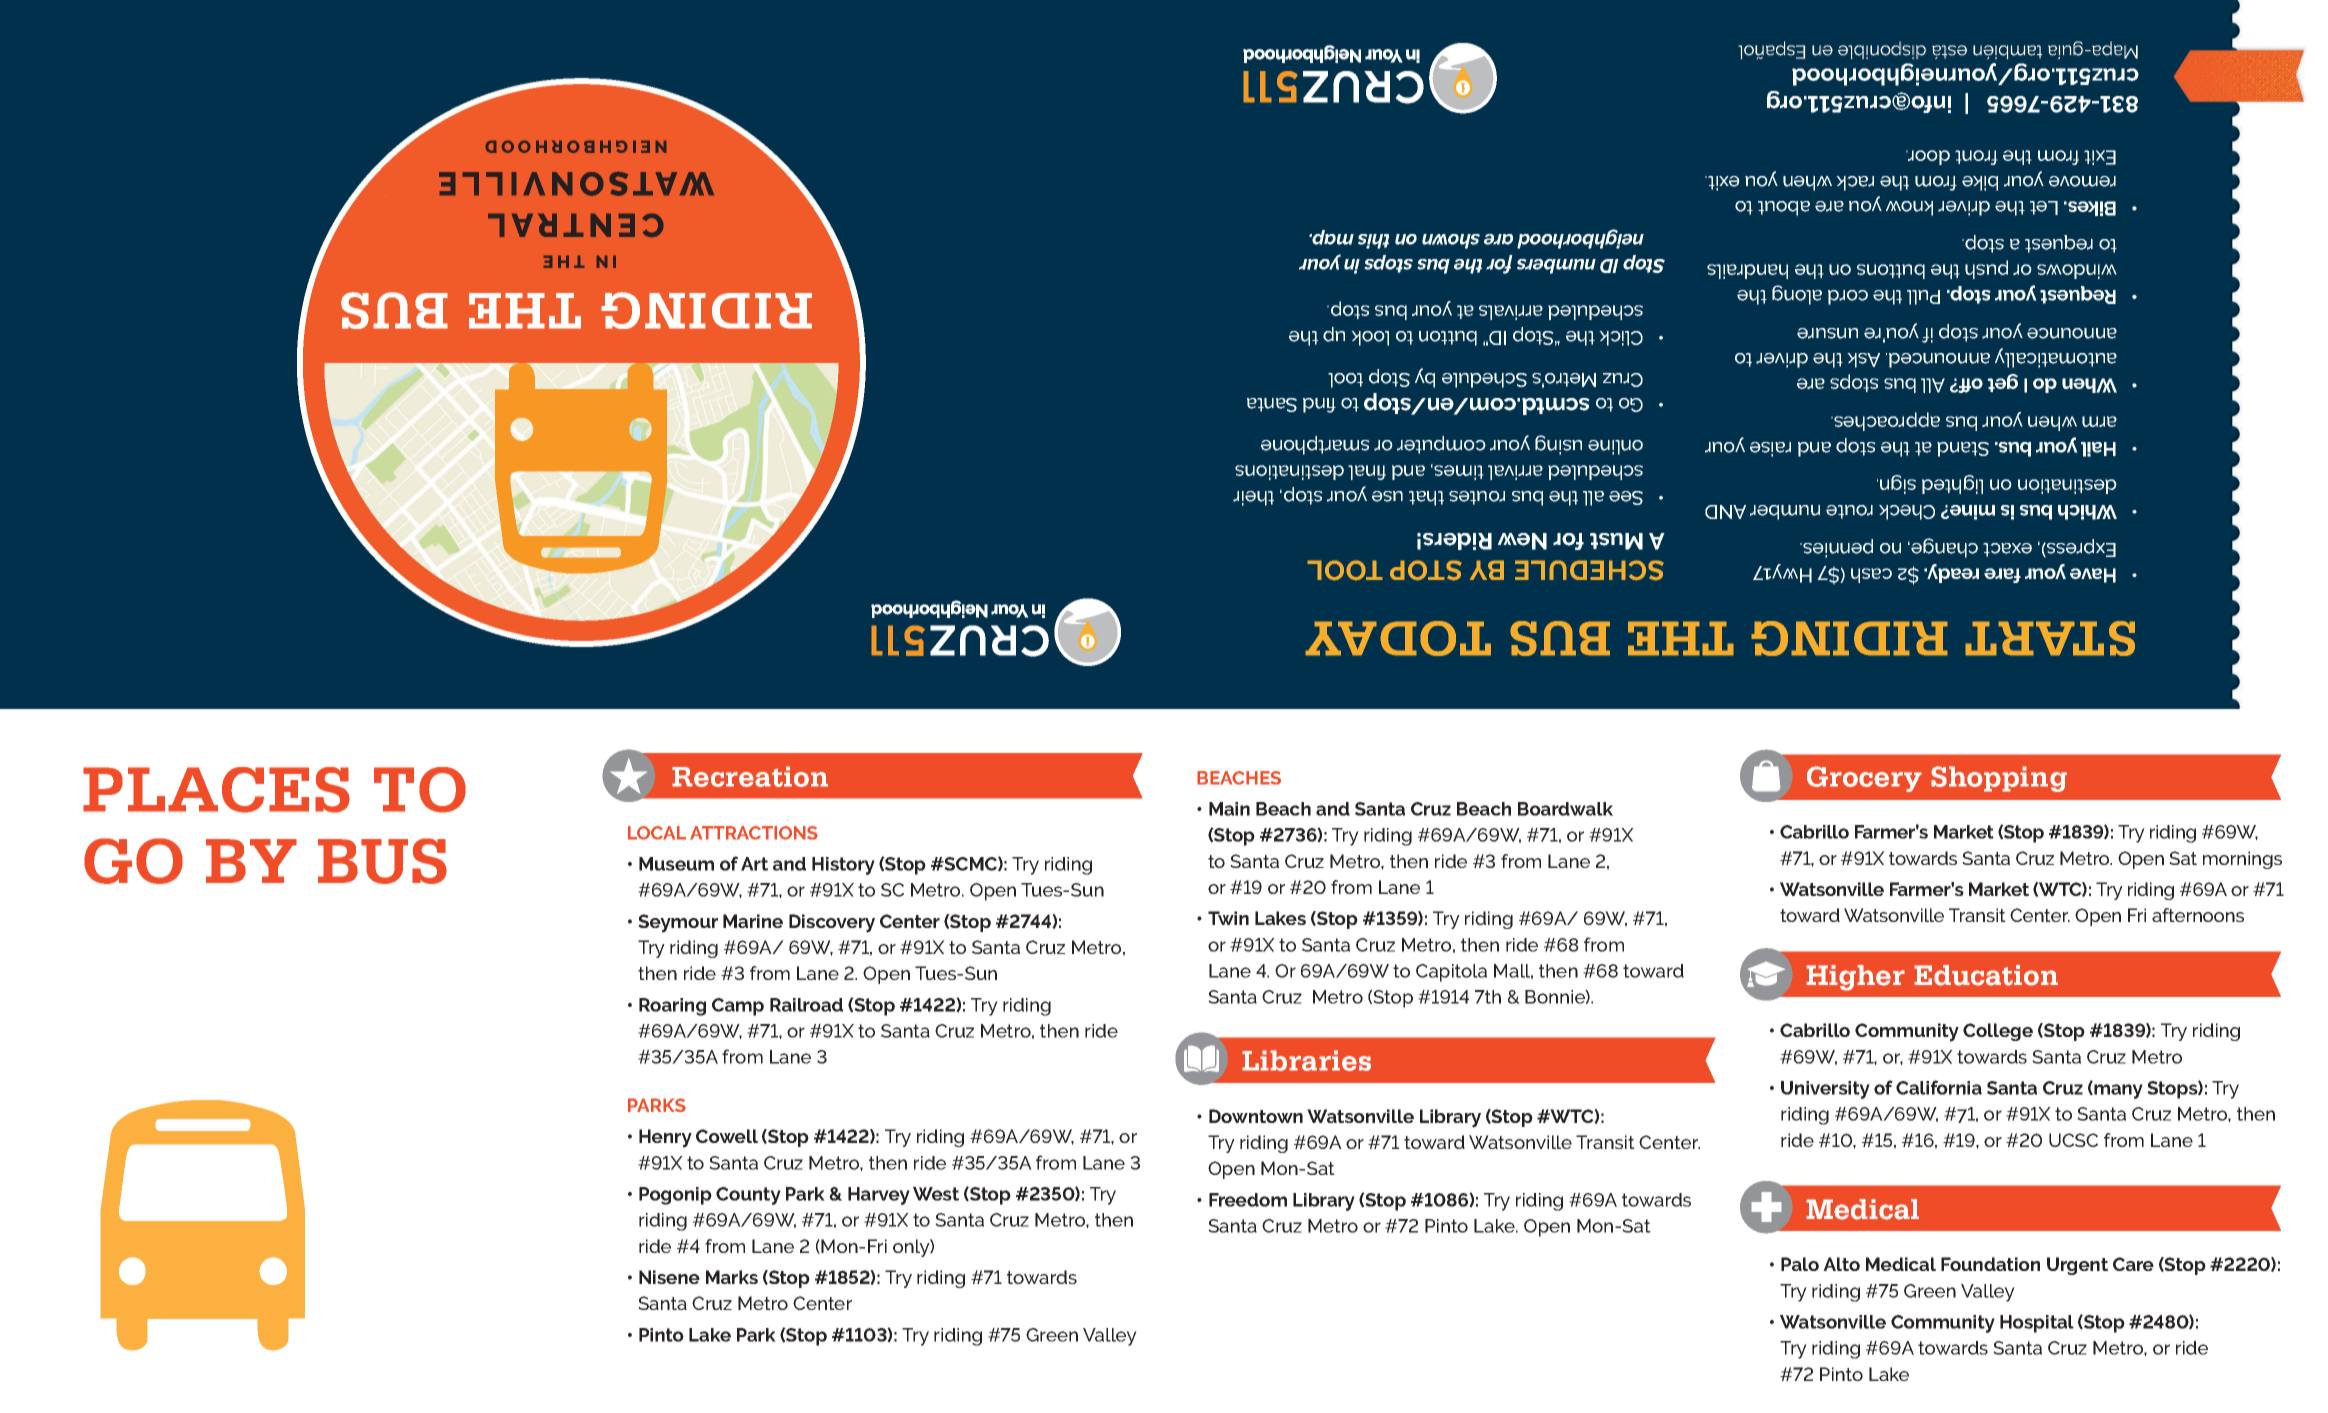  I want to click on College, so click(1998, 1032).
